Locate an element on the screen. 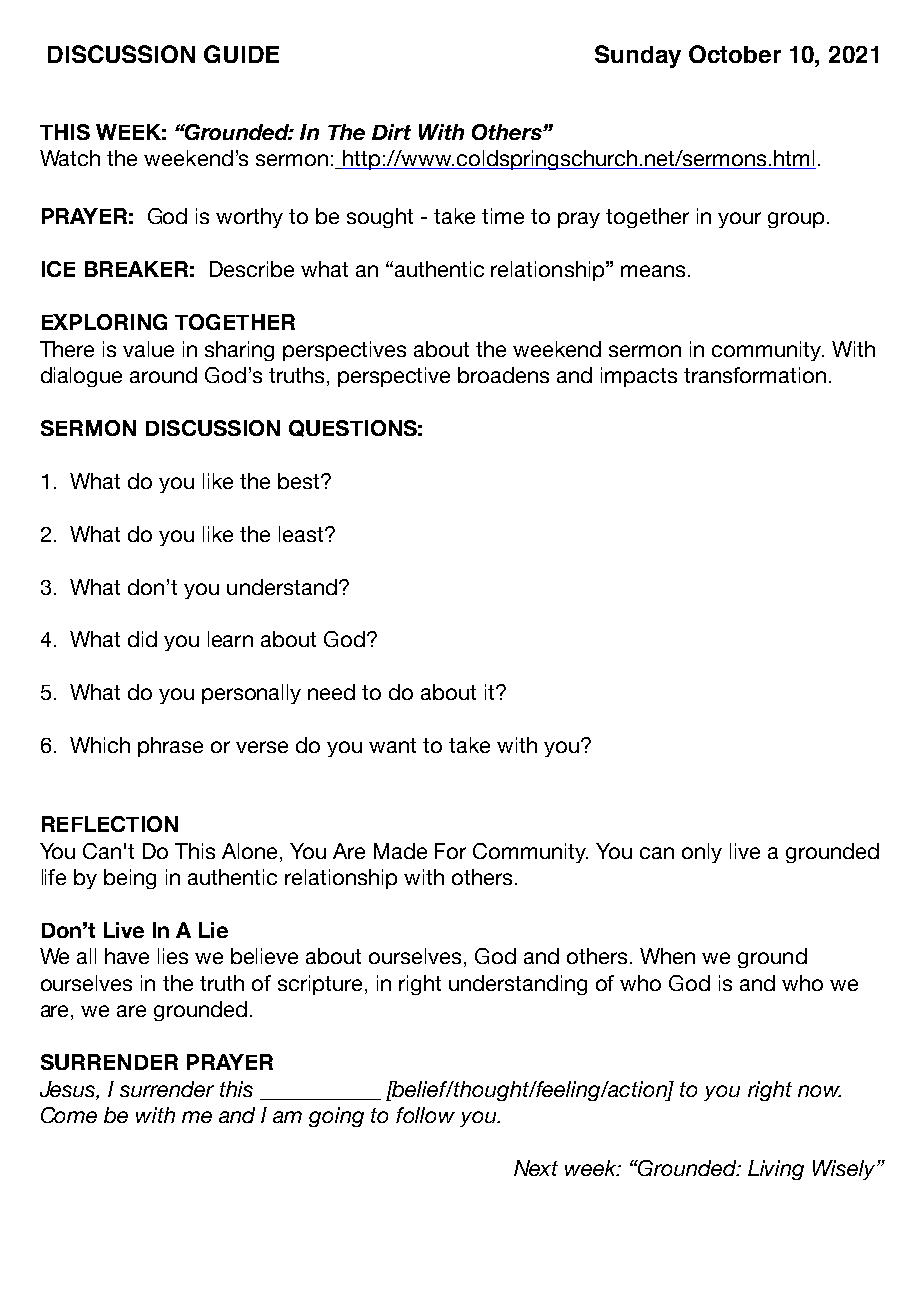  Dirt is located at coordinates (391, 132).
